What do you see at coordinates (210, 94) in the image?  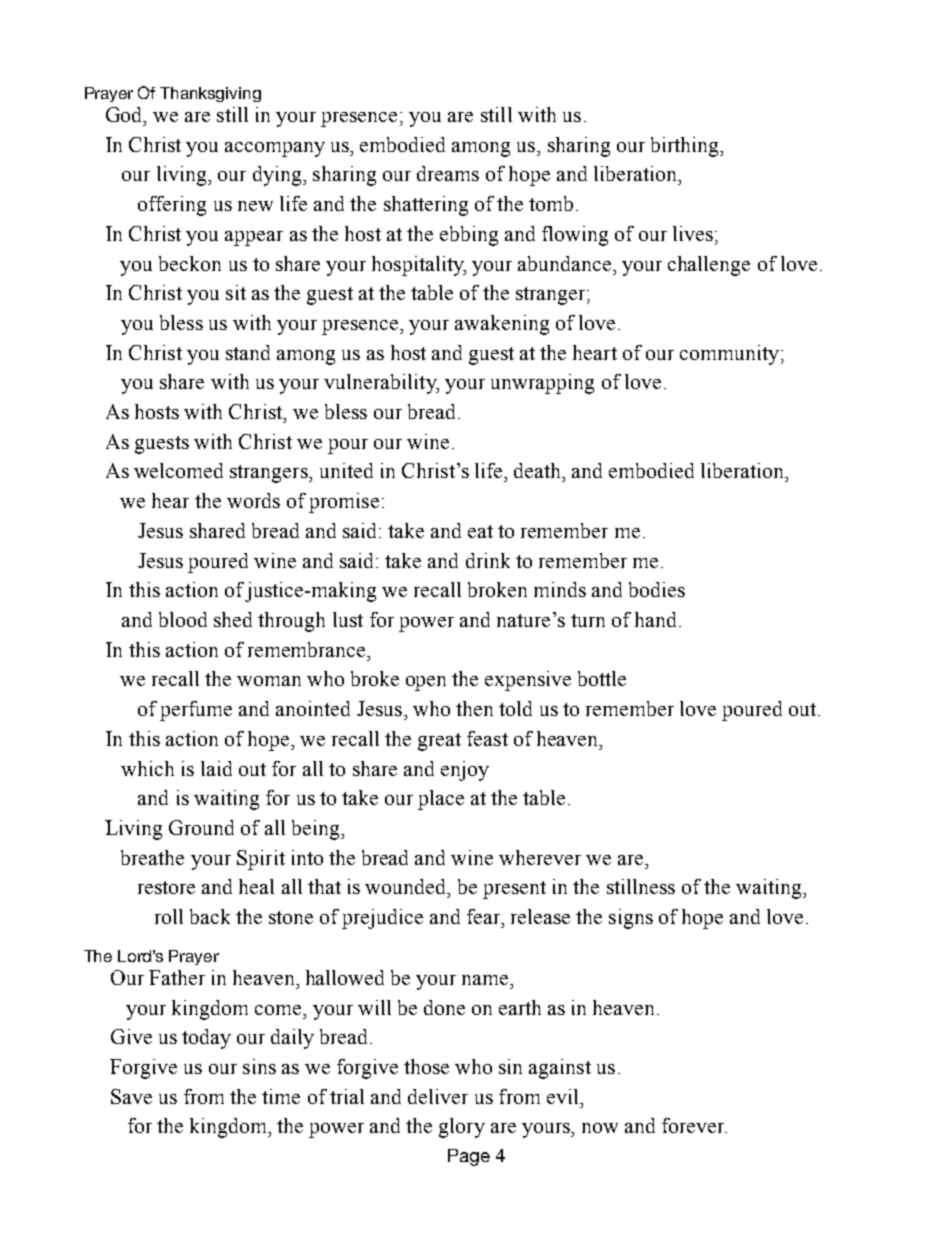 I see `Thanksgiving` at bounding box center [210, 94].
